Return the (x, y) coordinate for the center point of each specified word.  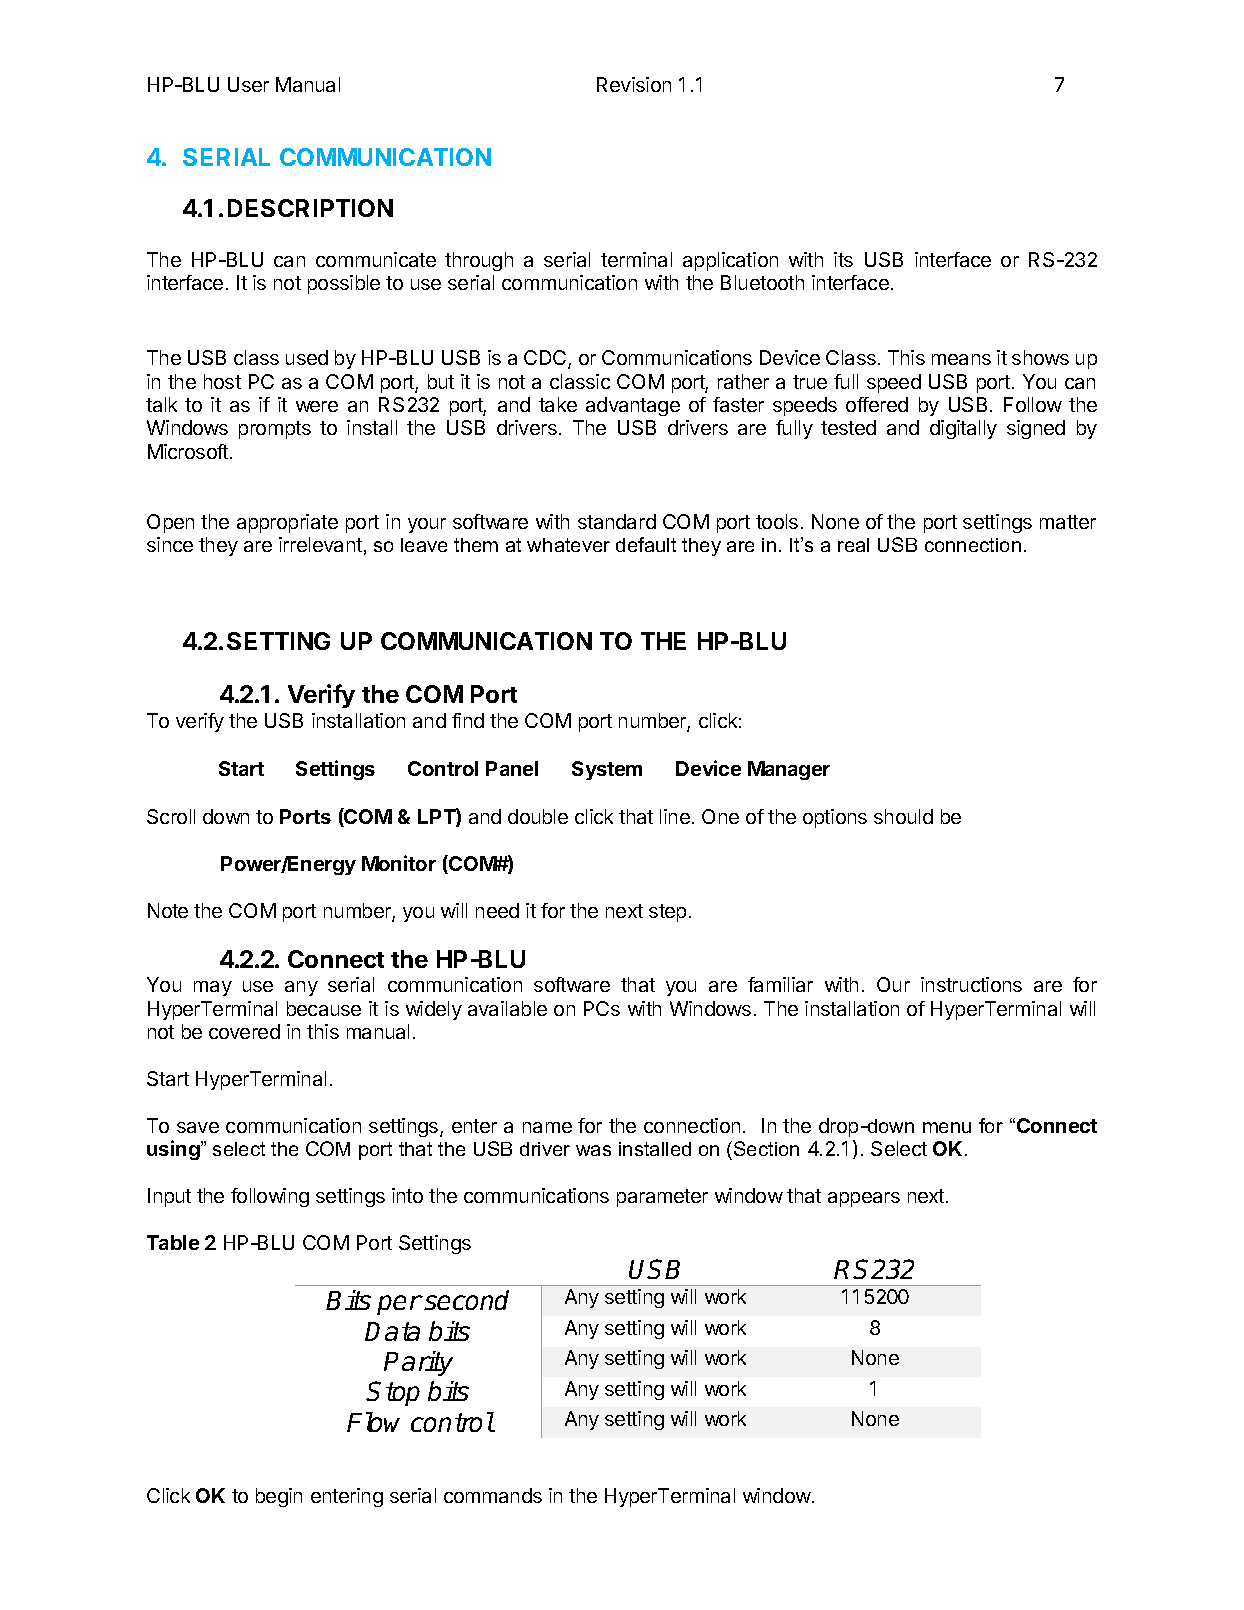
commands (493, 1495)
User (248, 84)
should (903, 816)
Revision (634, 84)
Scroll (171, 816)
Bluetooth (762, 282)
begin (279, 1497)
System (607, 770)
